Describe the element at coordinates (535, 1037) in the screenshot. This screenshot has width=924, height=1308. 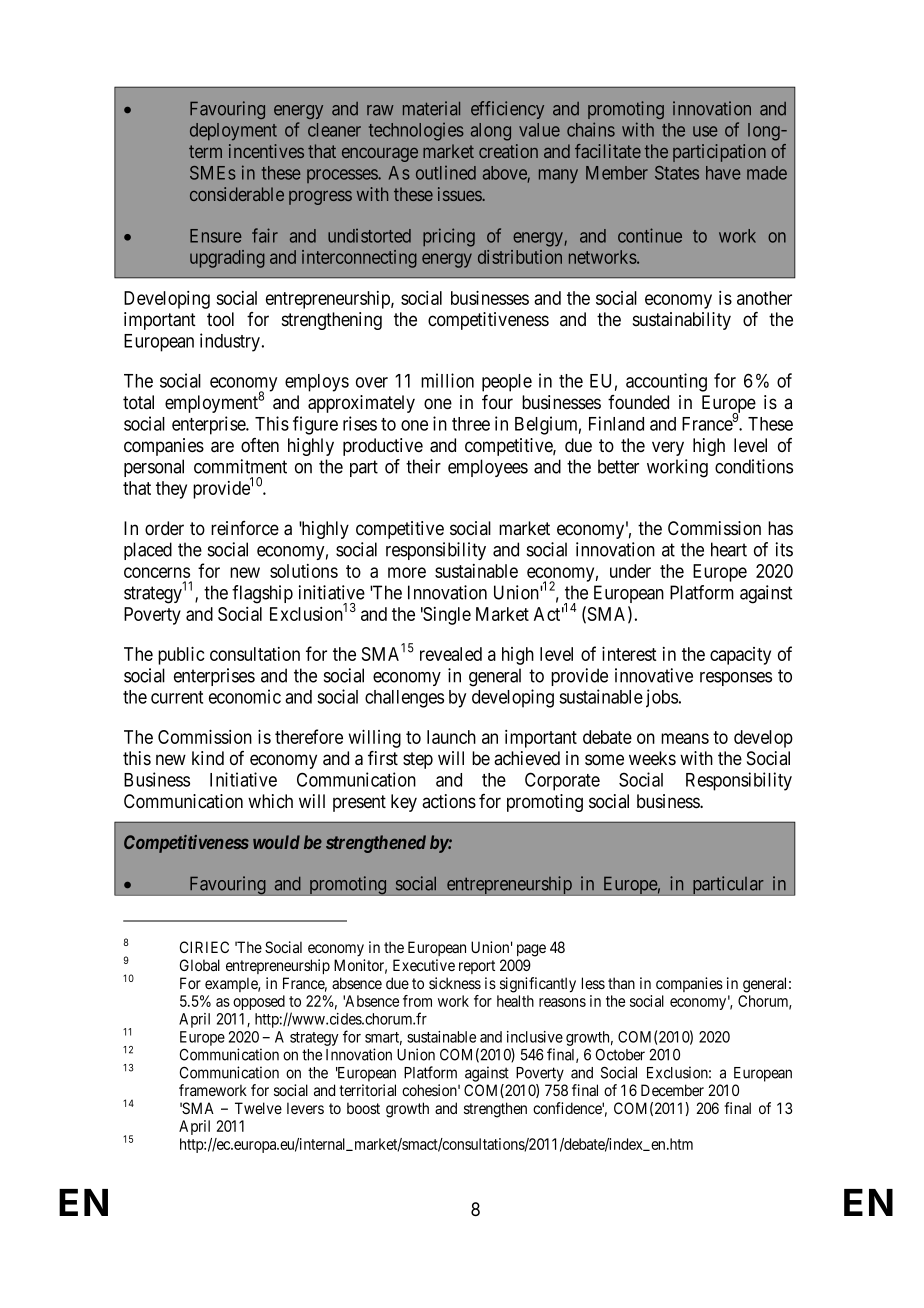
I see `inclusive` at that location.
